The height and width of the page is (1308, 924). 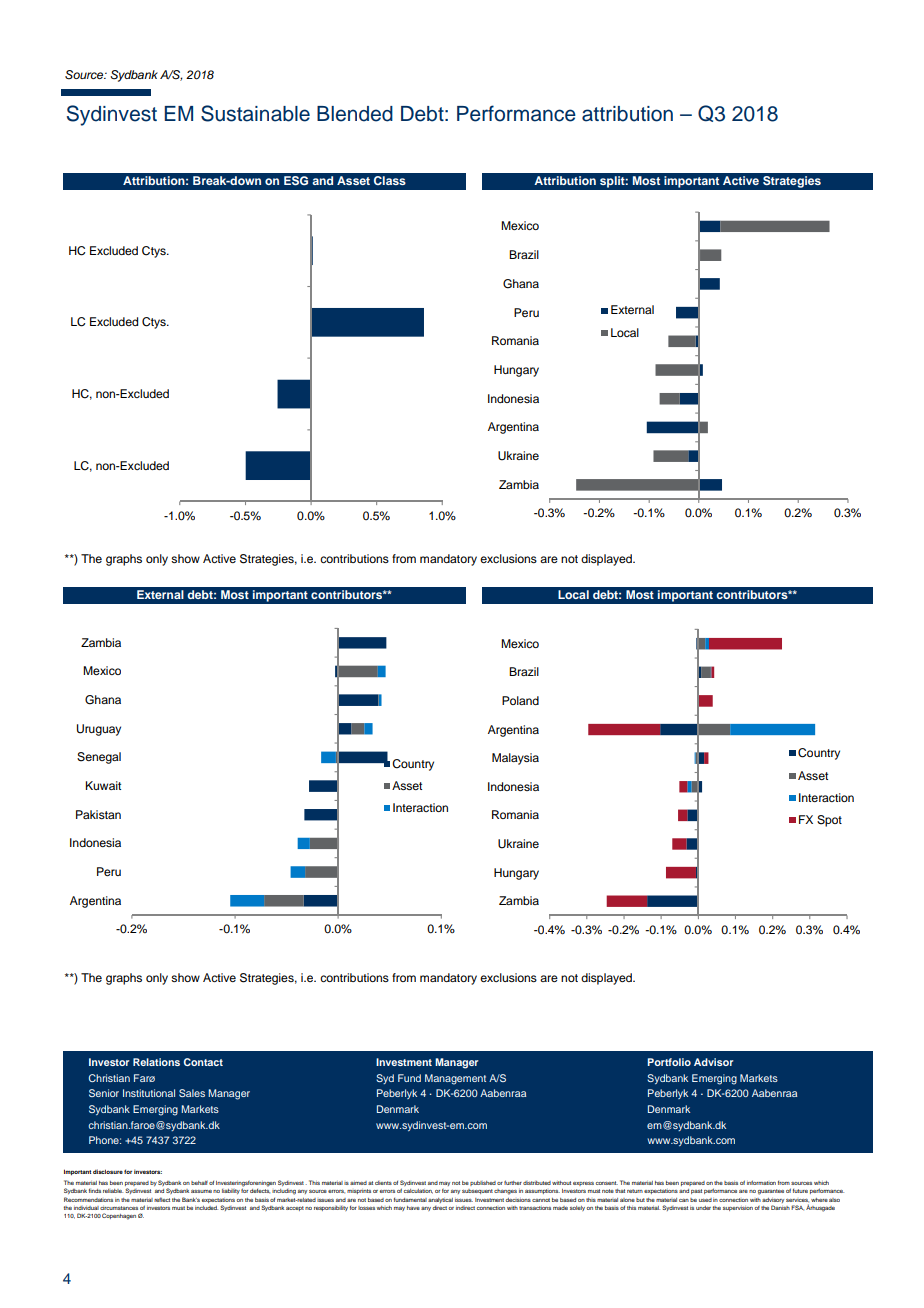 What do you see at coordinates (515, 759) in the page?
I see `Malaysia` at bounding box center [515, 759].
